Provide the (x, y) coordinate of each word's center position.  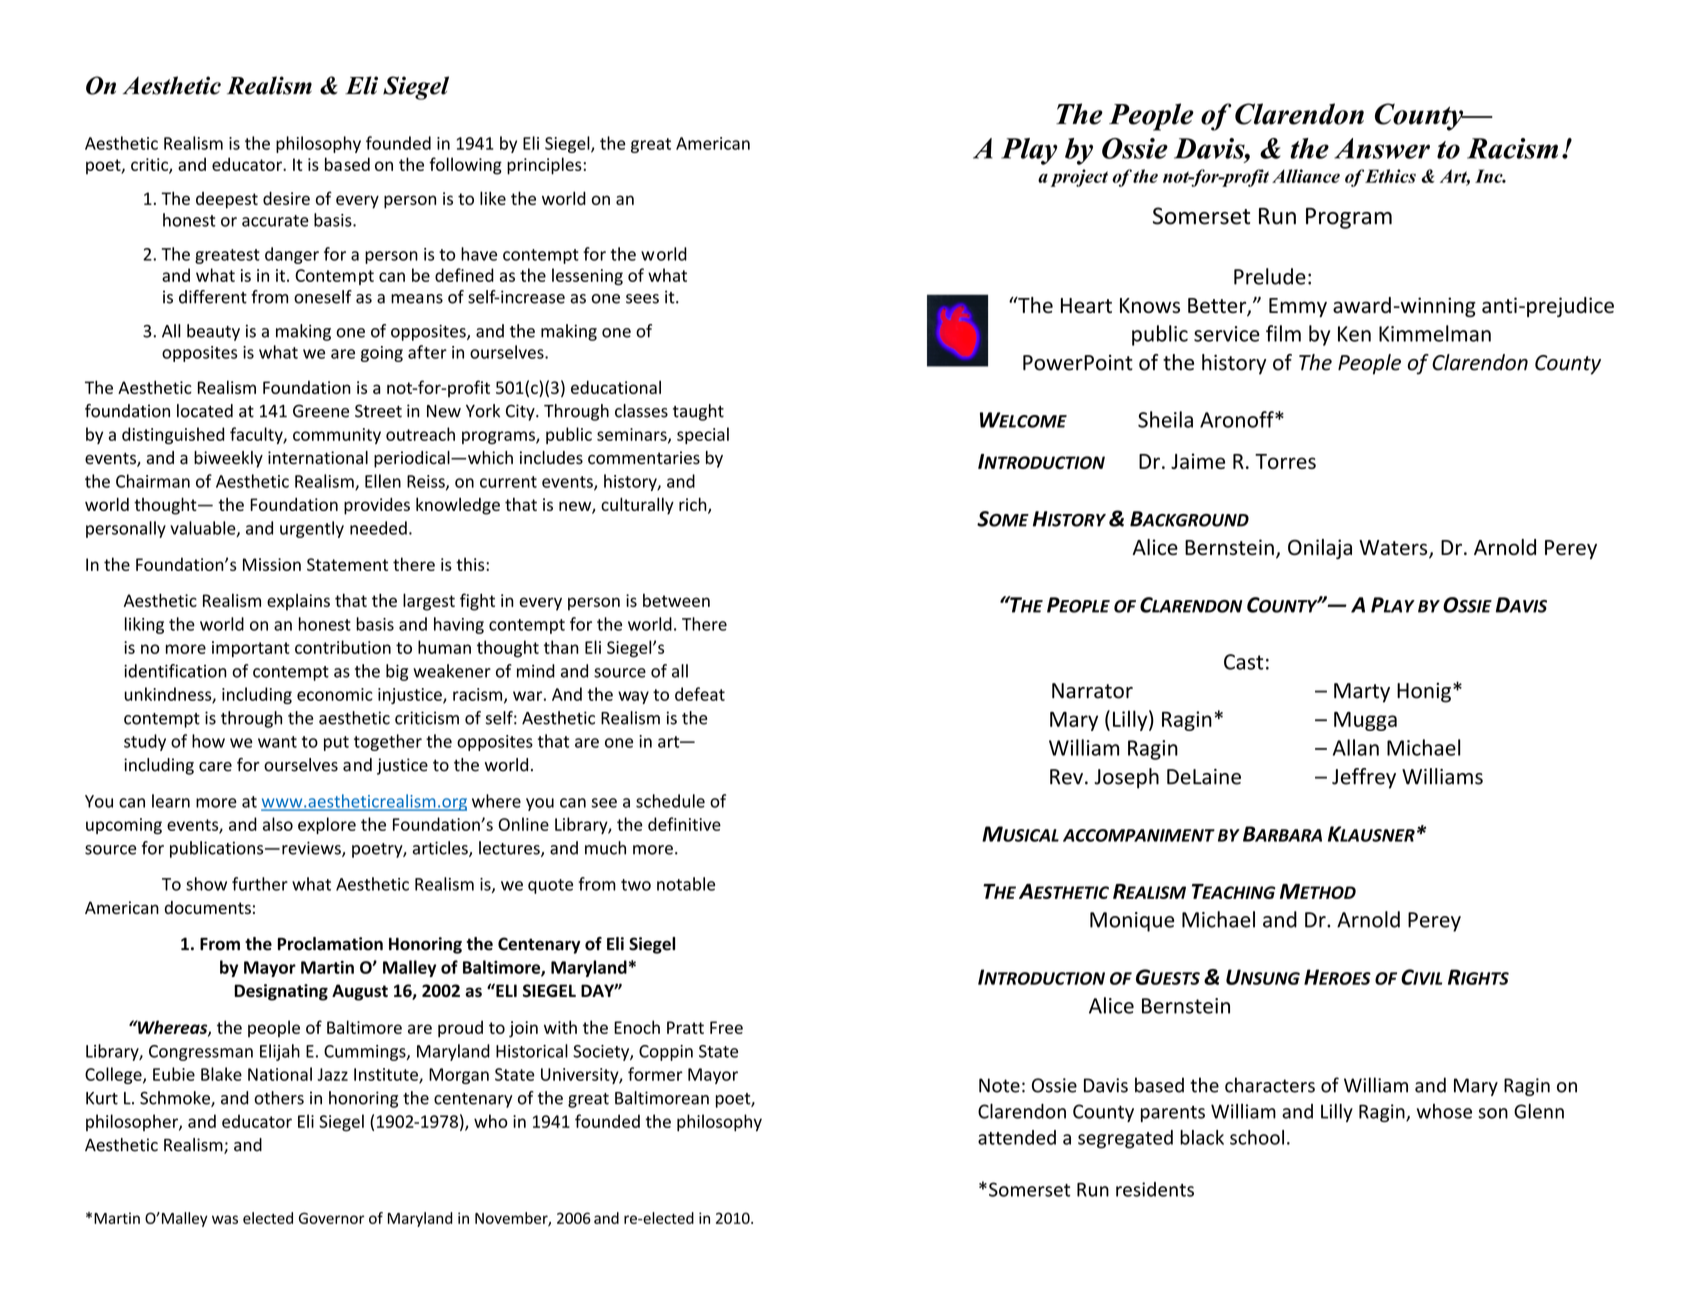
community (337, 436)
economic (334, 694)
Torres (1285, 461)
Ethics (1390, 176)
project (1079, 178)
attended (1017, 1137)
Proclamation (330, 944)
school (1257, 1137)
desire (286, 198)
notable (686, 884)
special (703, 435)
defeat (700, 694)
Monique (1132, 922)
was (225, 1219)
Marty (1362, 693)
